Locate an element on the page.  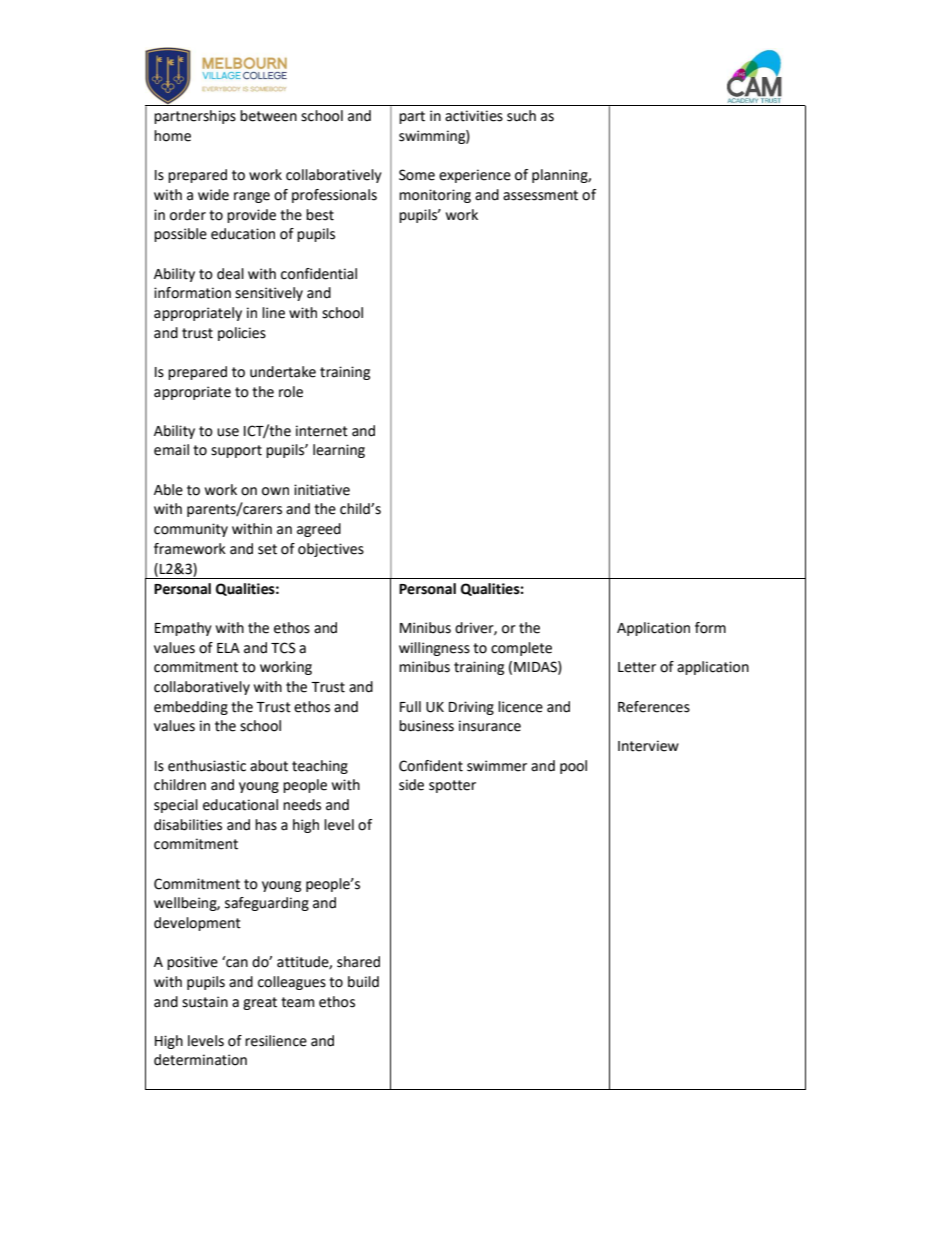
sustain is located at coordinates (205, 1002).
